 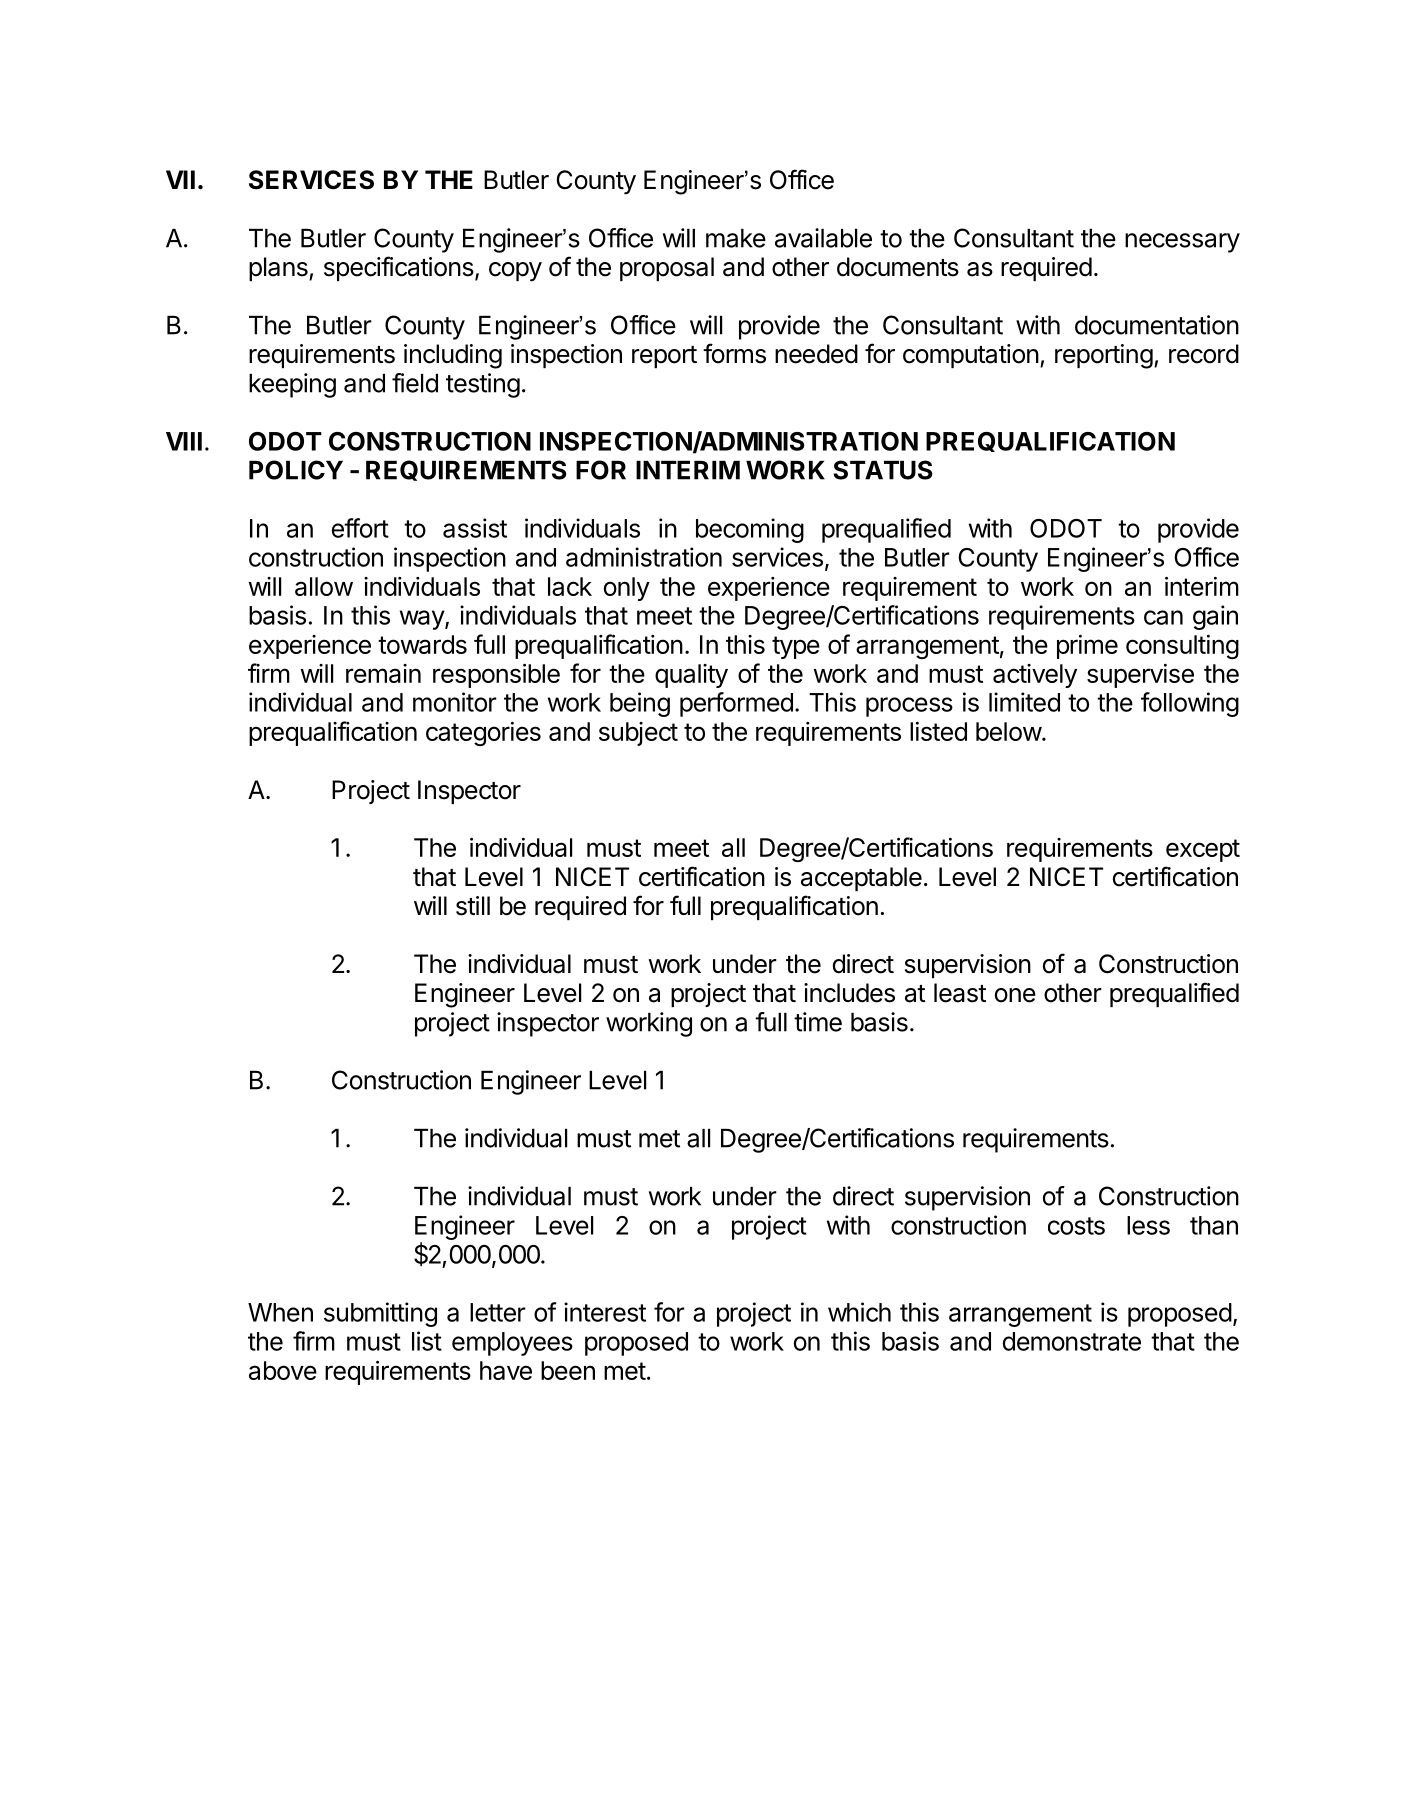 I want to click on demonstrate, so click(x=1072, y=1341).
